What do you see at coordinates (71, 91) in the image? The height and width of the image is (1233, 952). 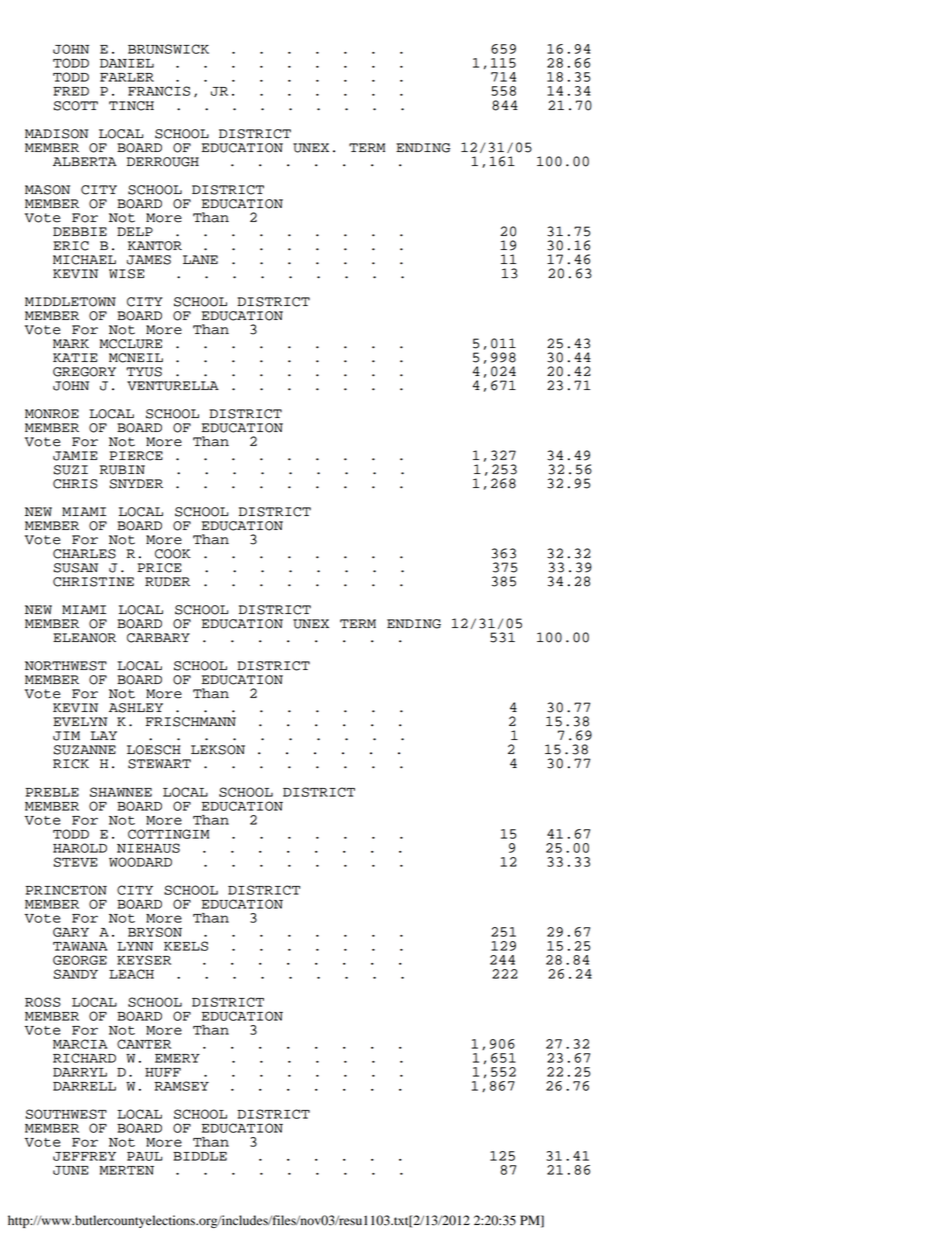 I see `FRED` at bounding box center [71, 91].
